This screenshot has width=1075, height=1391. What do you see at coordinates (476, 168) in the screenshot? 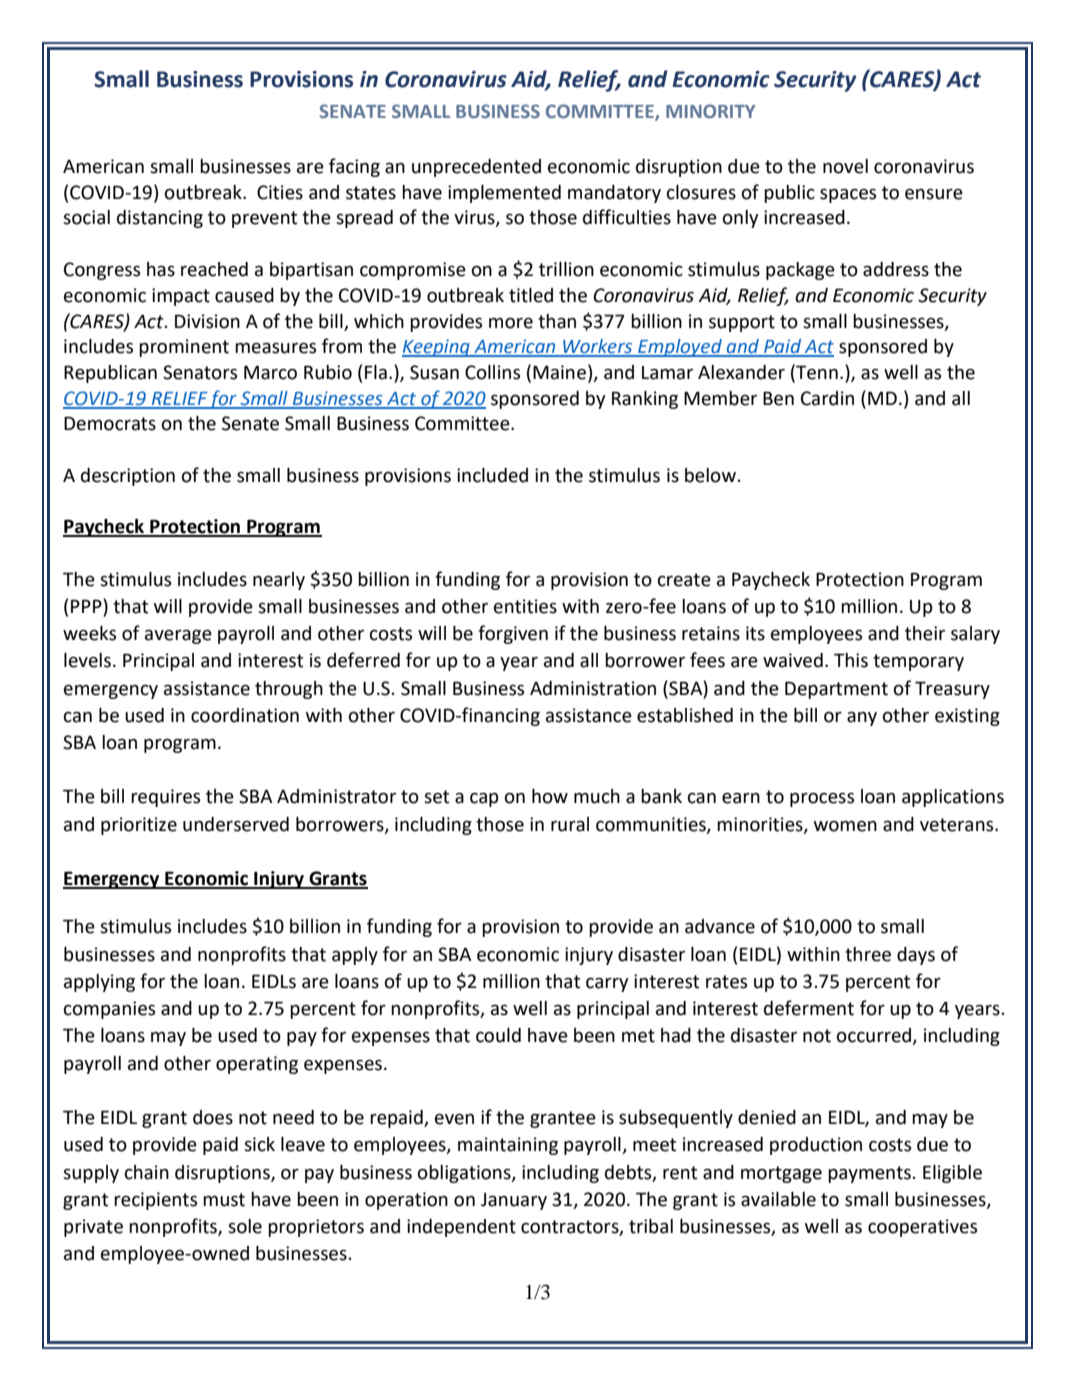
I see `unprecedented` at bounding box center [476, 168].
